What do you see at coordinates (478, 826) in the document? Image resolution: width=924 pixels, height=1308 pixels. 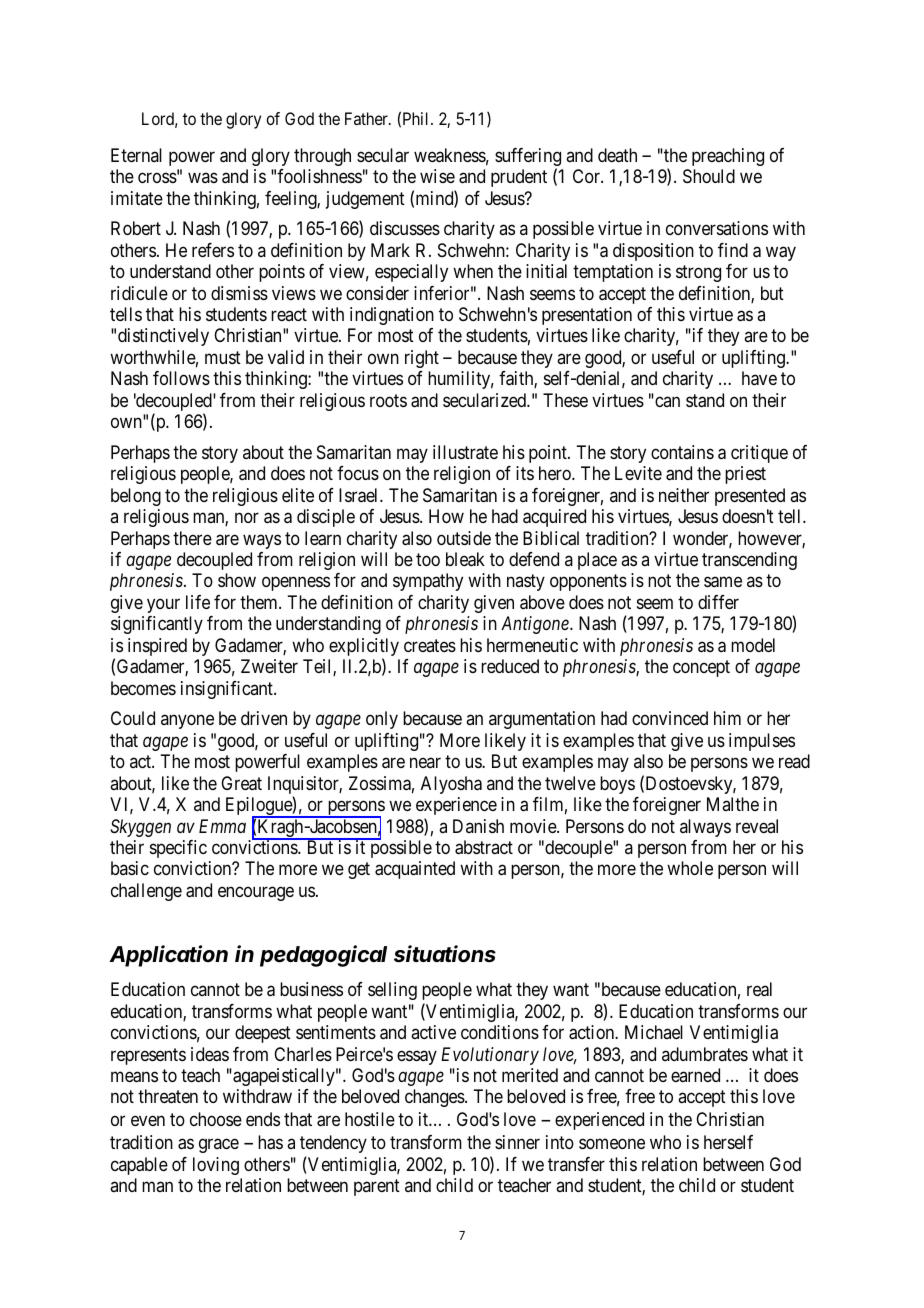 I see `Danish` at bounding box center [478, 826].
